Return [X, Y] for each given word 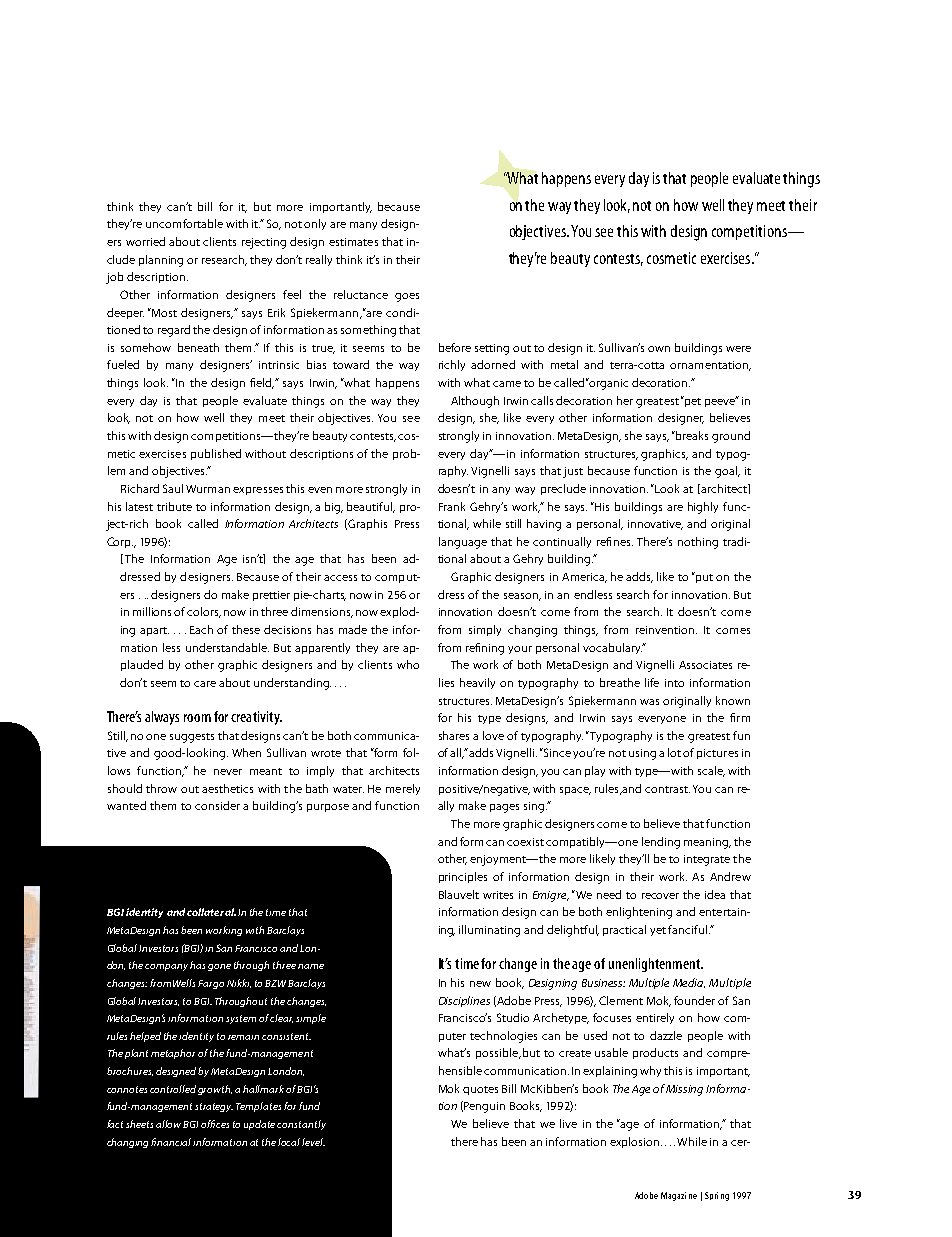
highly [703, 508]
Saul [173, 488]
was [649, 702]
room [197, 718]
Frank [452, 506]
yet [658, 931]
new [480, 984]
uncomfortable [184, 223]
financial [172, 1142]
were [738, 349]
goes [407, 297]
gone [219, 967]
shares [454, 735]
